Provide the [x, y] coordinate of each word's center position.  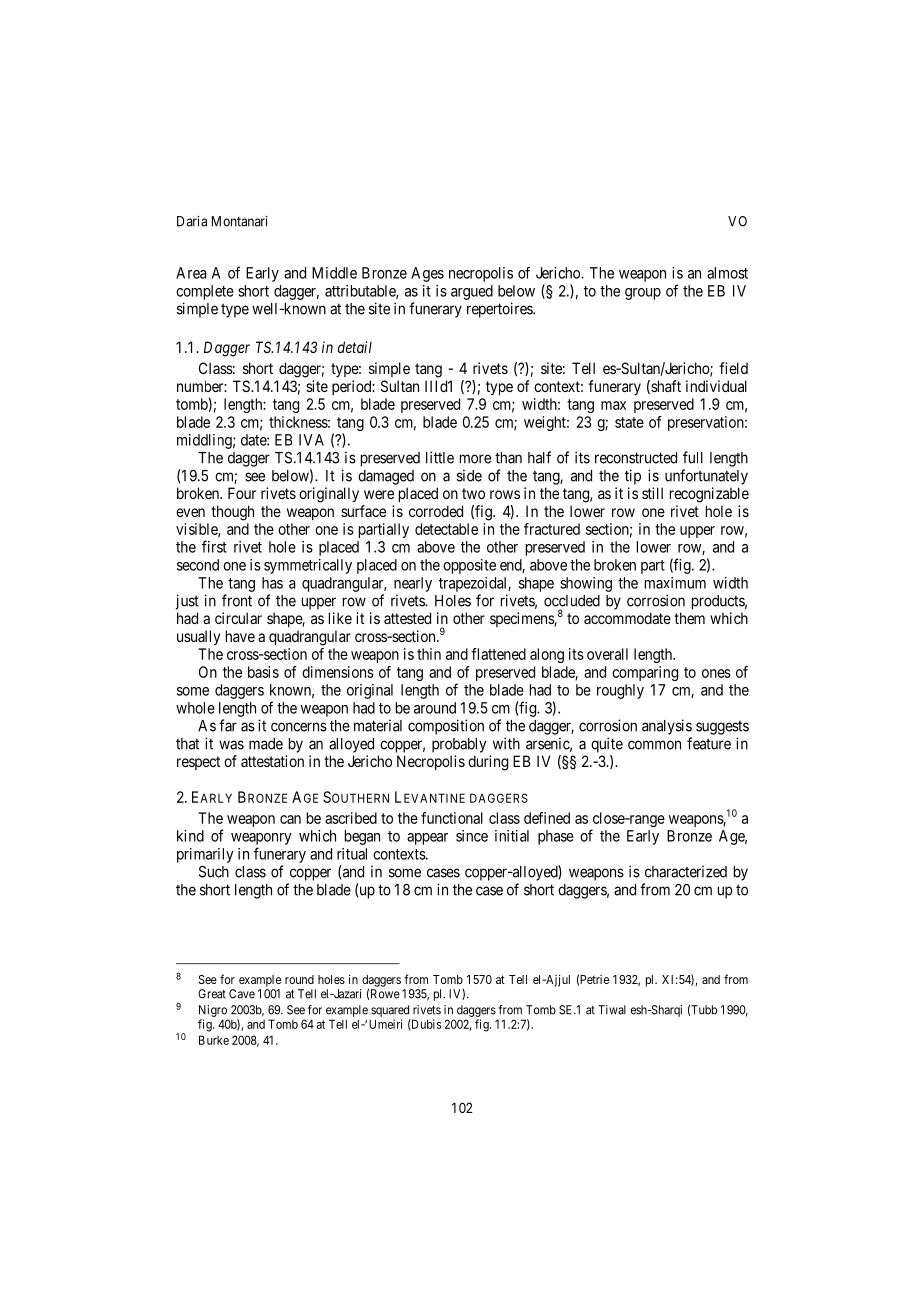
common [654, 745]
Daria [192, 221]
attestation [272, 761]
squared [390, 1012]
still [652, 493]
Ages [427, 274]
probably [459, 745]
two [473, 493]
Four [242, 493]
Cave [242, 994]
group [643, 294]
